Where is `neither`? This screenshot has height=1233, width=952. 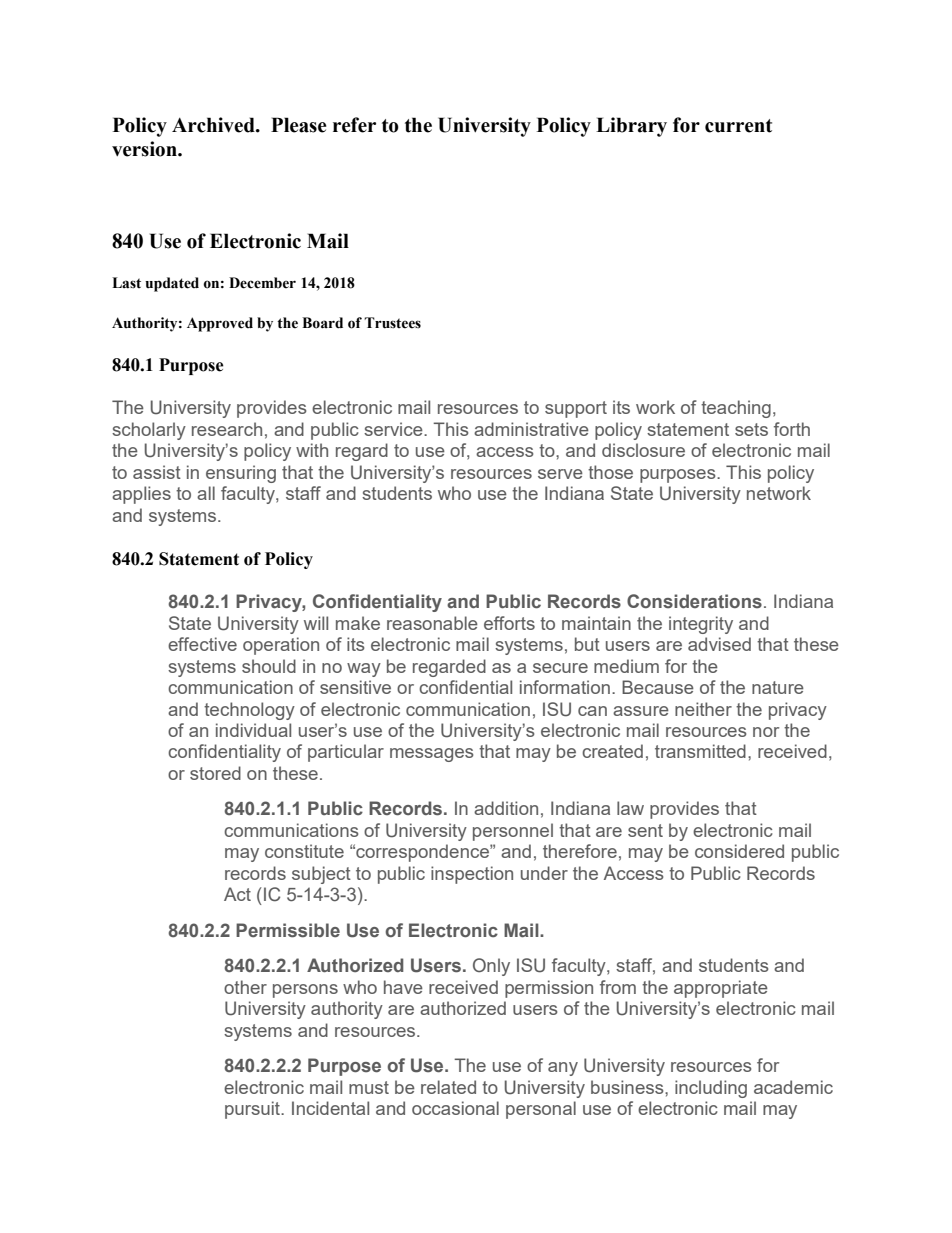
neither is located at coordinates (703, 709).
